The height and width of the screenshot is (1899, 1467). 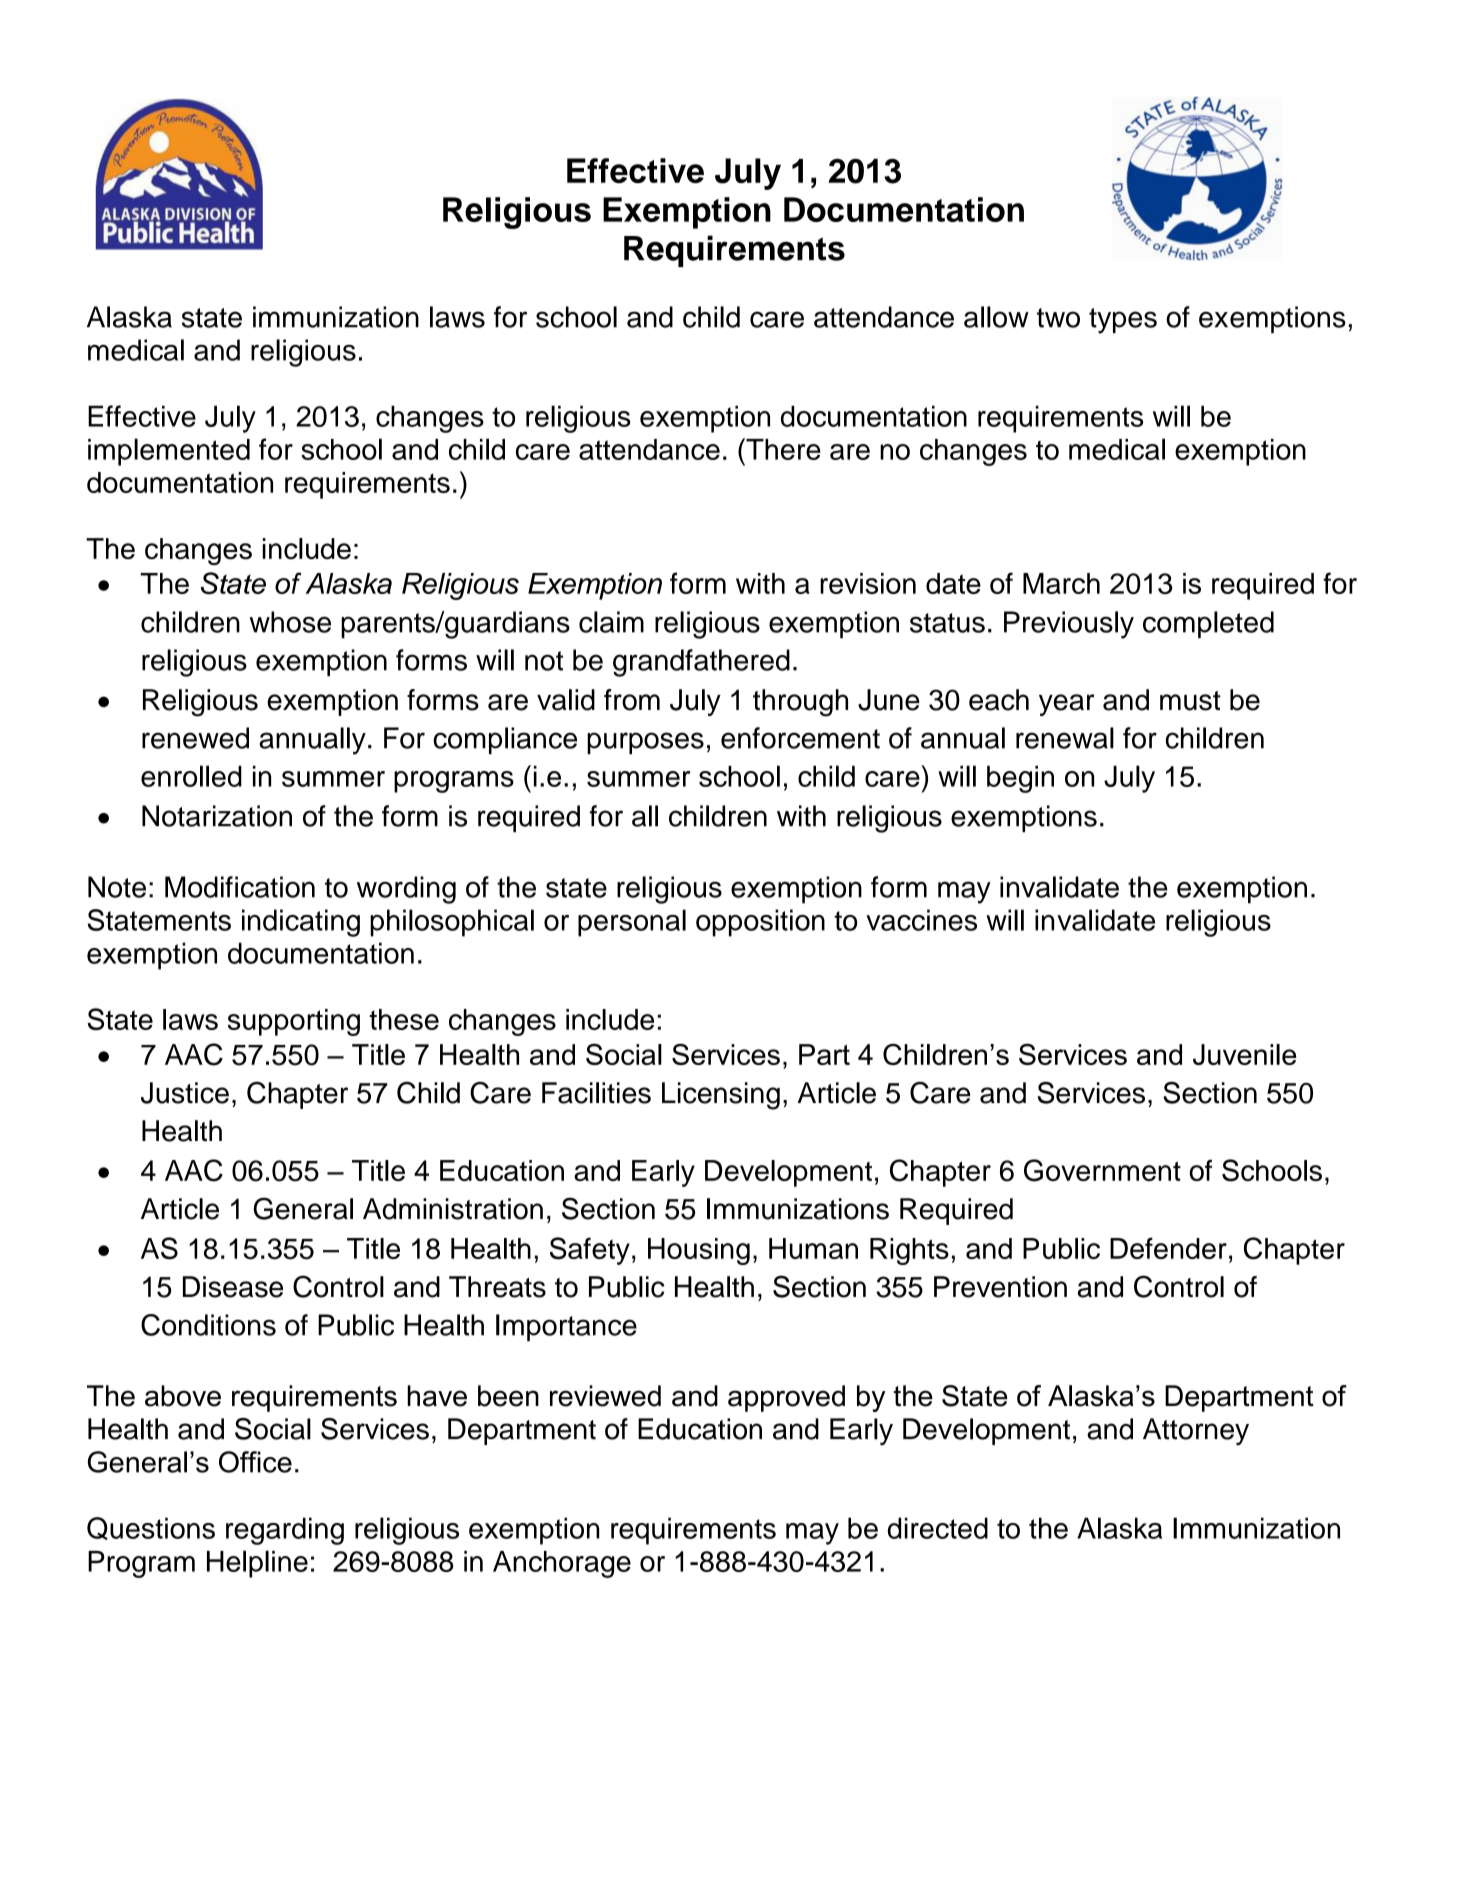 I want to click on implemented, so click(x=169, y=452).
